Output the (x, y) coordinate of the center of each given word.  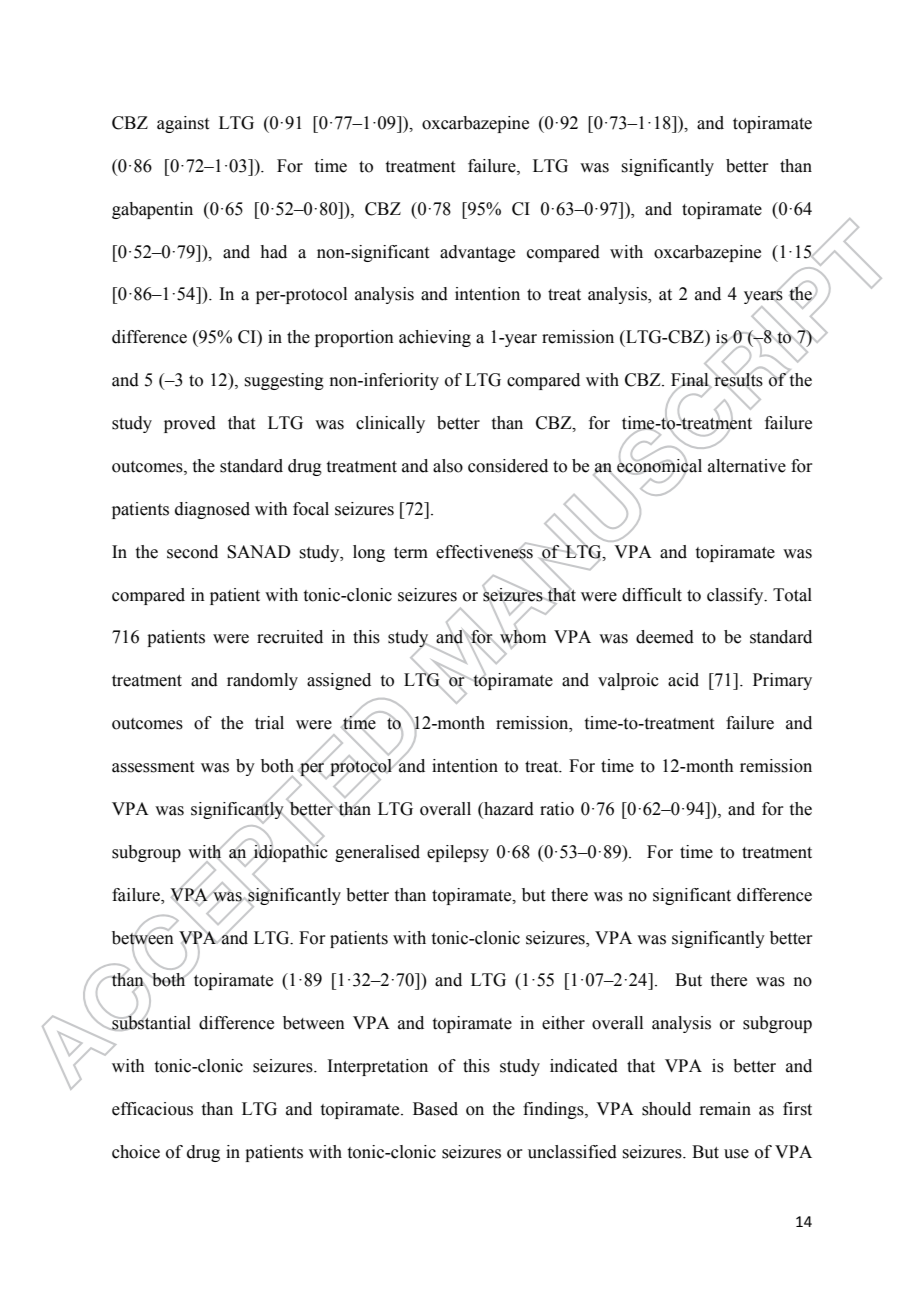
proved (190, 424)
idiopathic (290, 853)
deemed (665, 637)
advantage (477, 253)
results (737, 380)
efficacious (152, 1109)
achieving (435, 338)
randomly (262, 681)
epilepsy (458, 853)
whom (522, 637)
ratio (557, 809)
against (183, 124)
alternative (747, 466)
